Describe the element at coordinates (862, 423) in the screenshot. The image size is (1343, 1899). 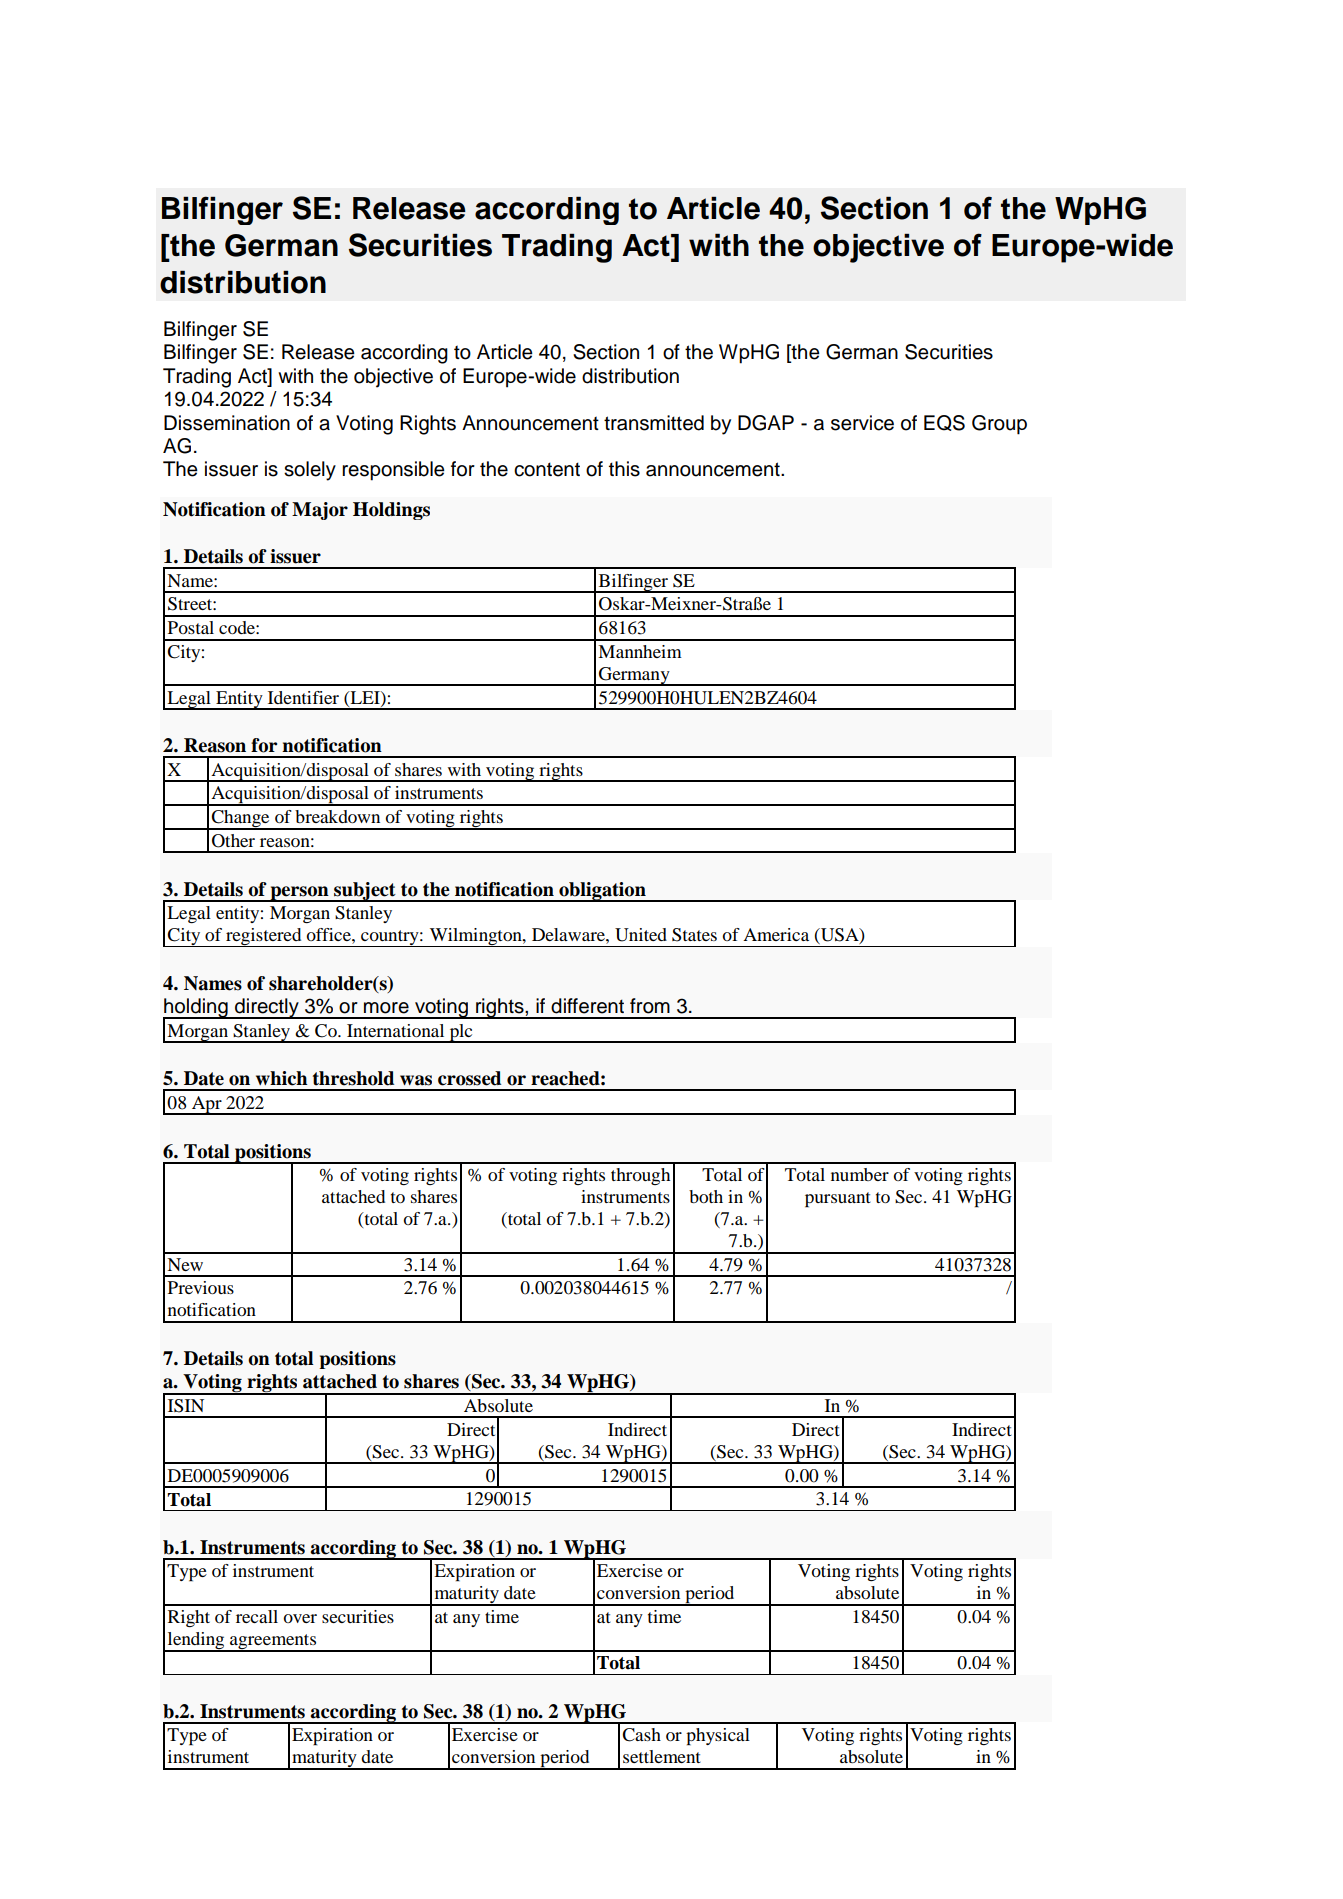
I see `service` at that location.
